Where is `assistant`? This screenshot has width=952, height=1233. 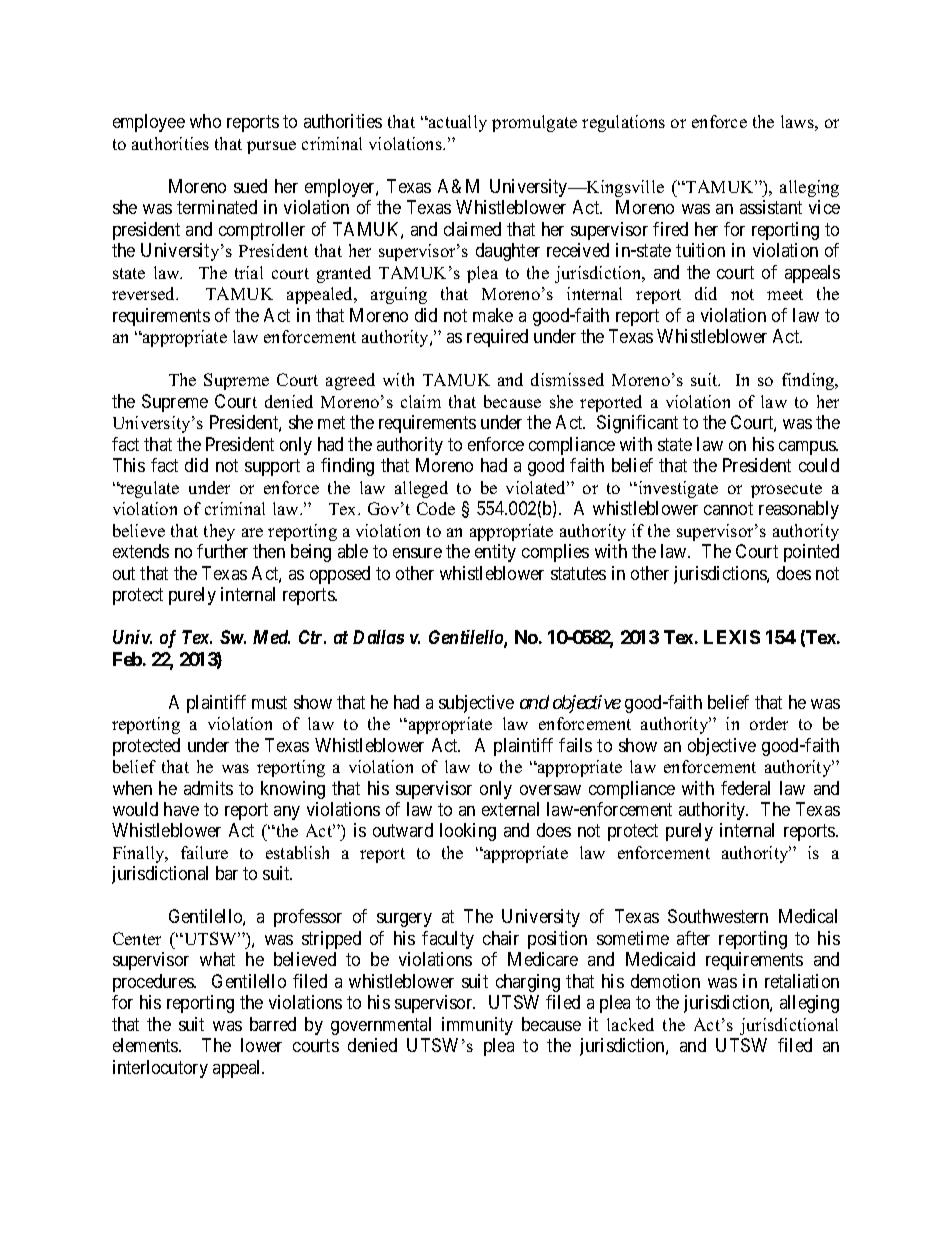 assistant is located at coordinates (771, 207).
